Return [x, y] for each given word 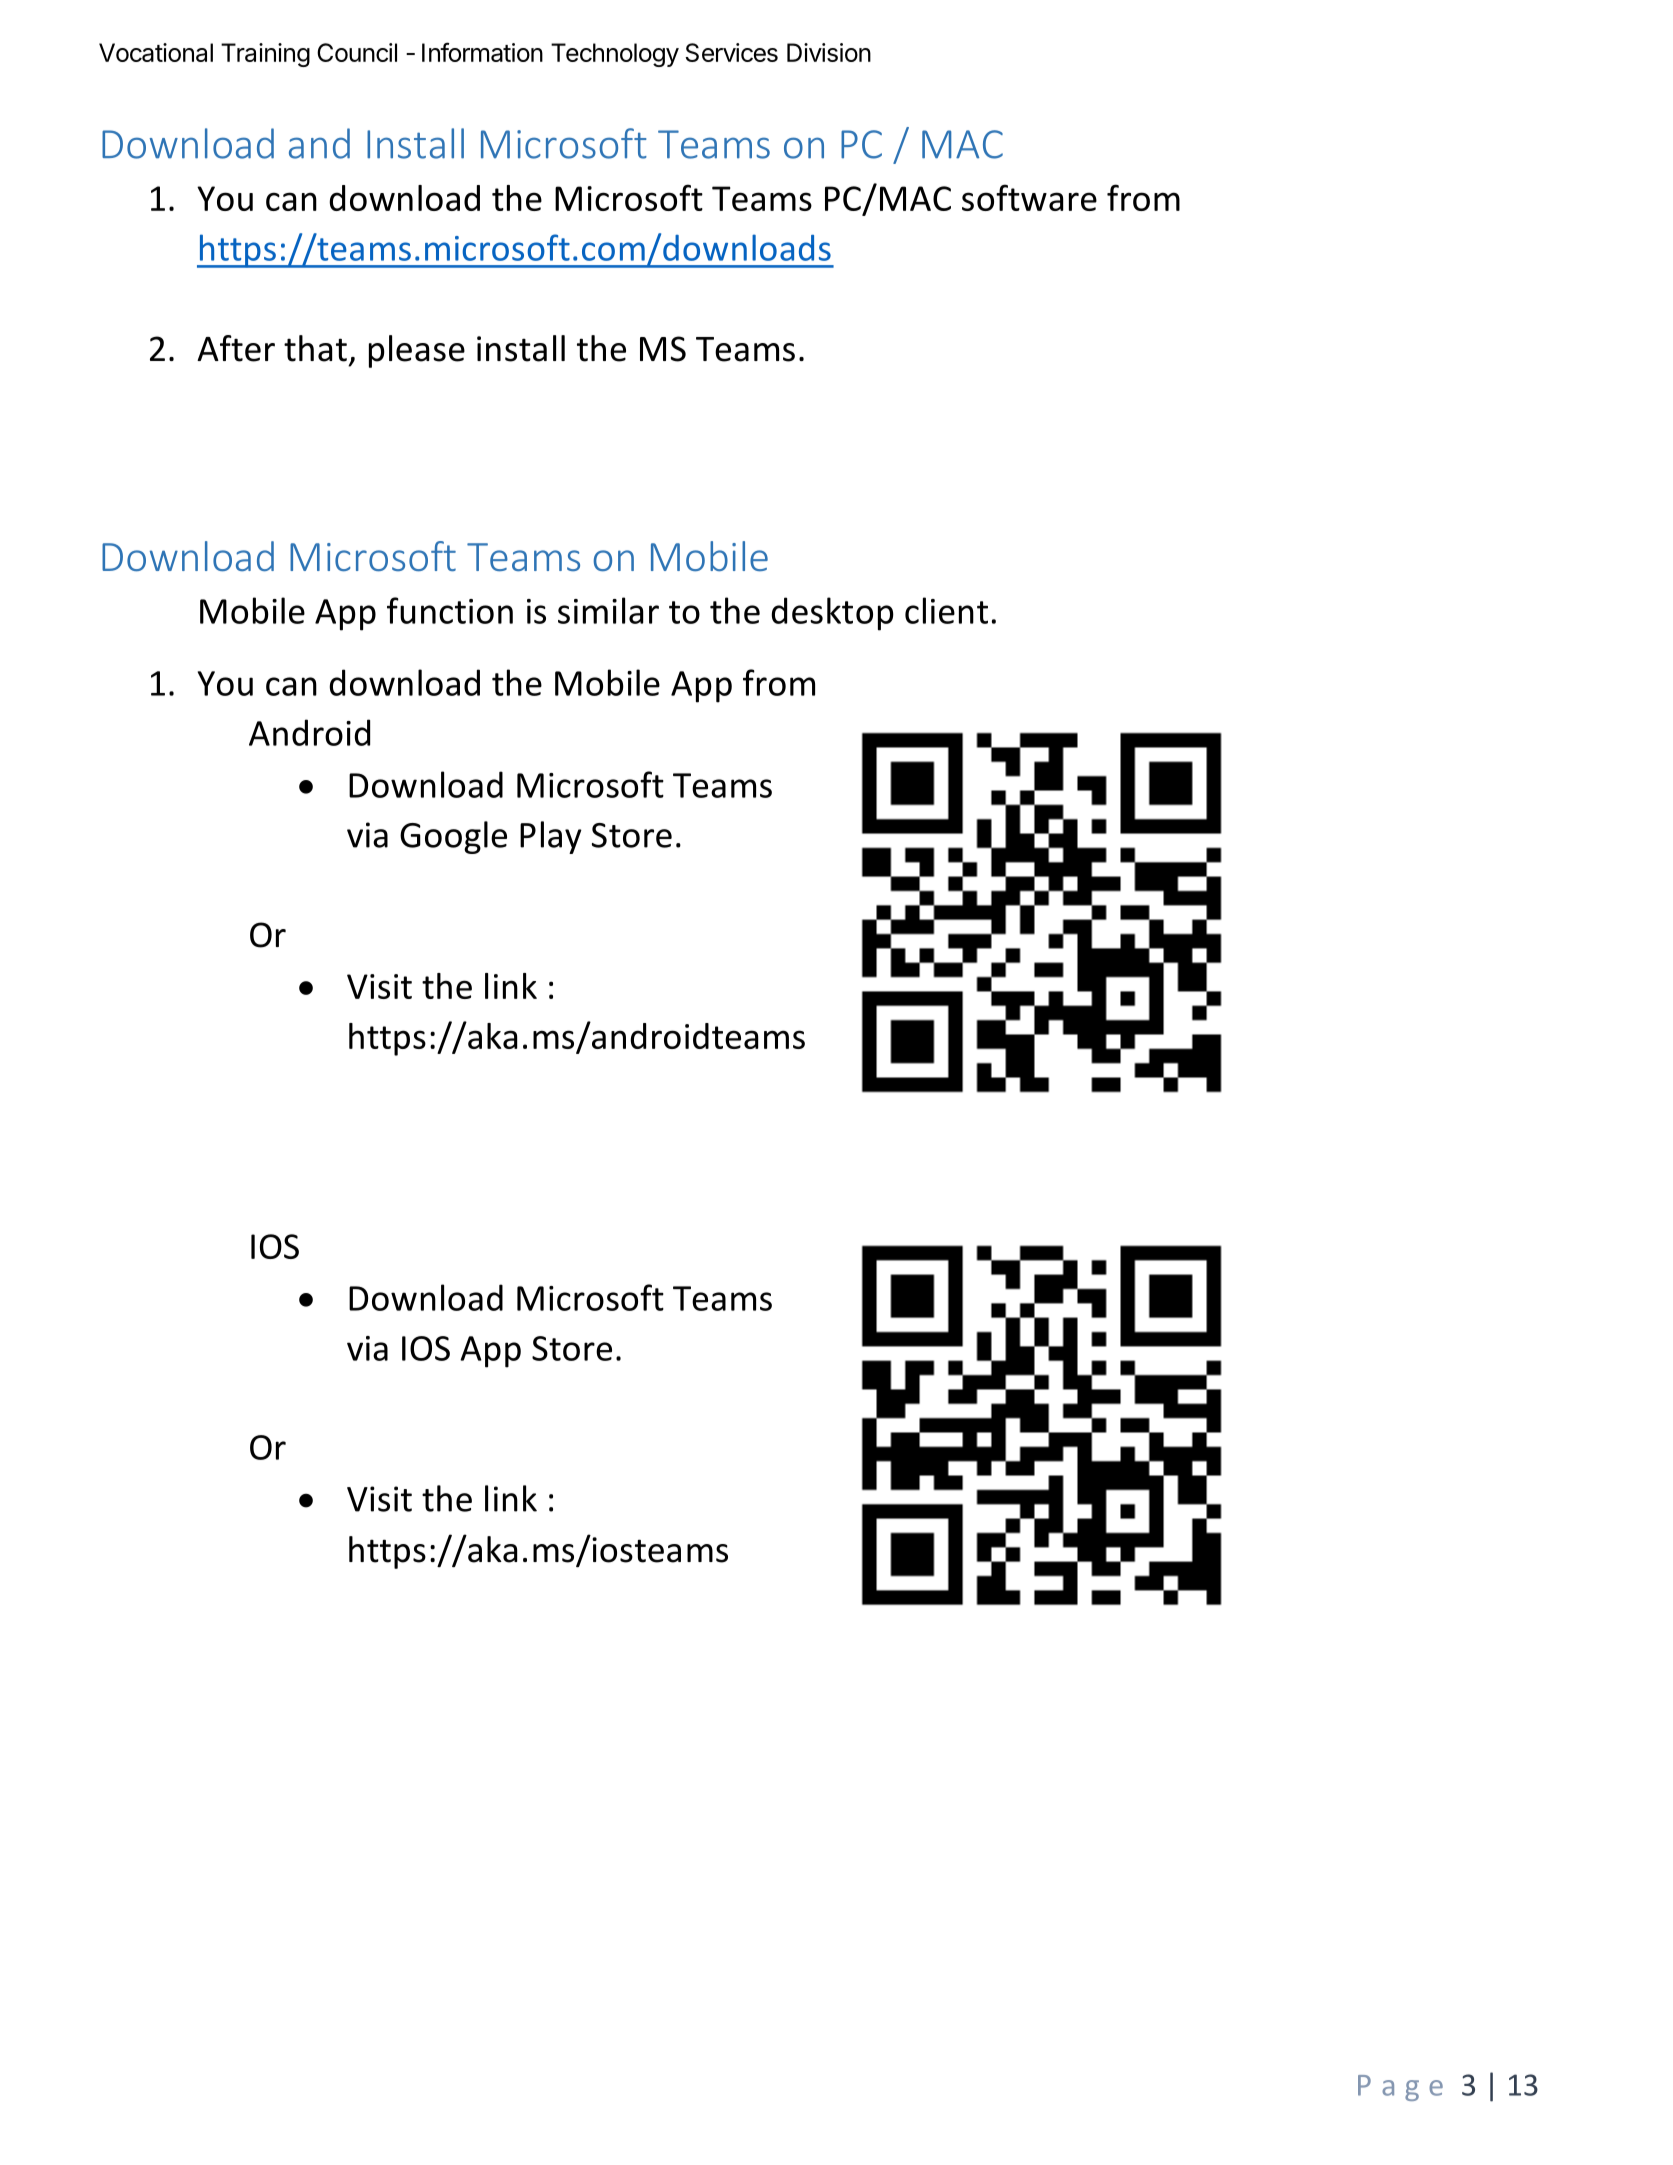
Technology [615, 55]
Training [265, 55]
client [946, 610]
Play [551, 837]
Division [829, 52]
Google [453, 837]
